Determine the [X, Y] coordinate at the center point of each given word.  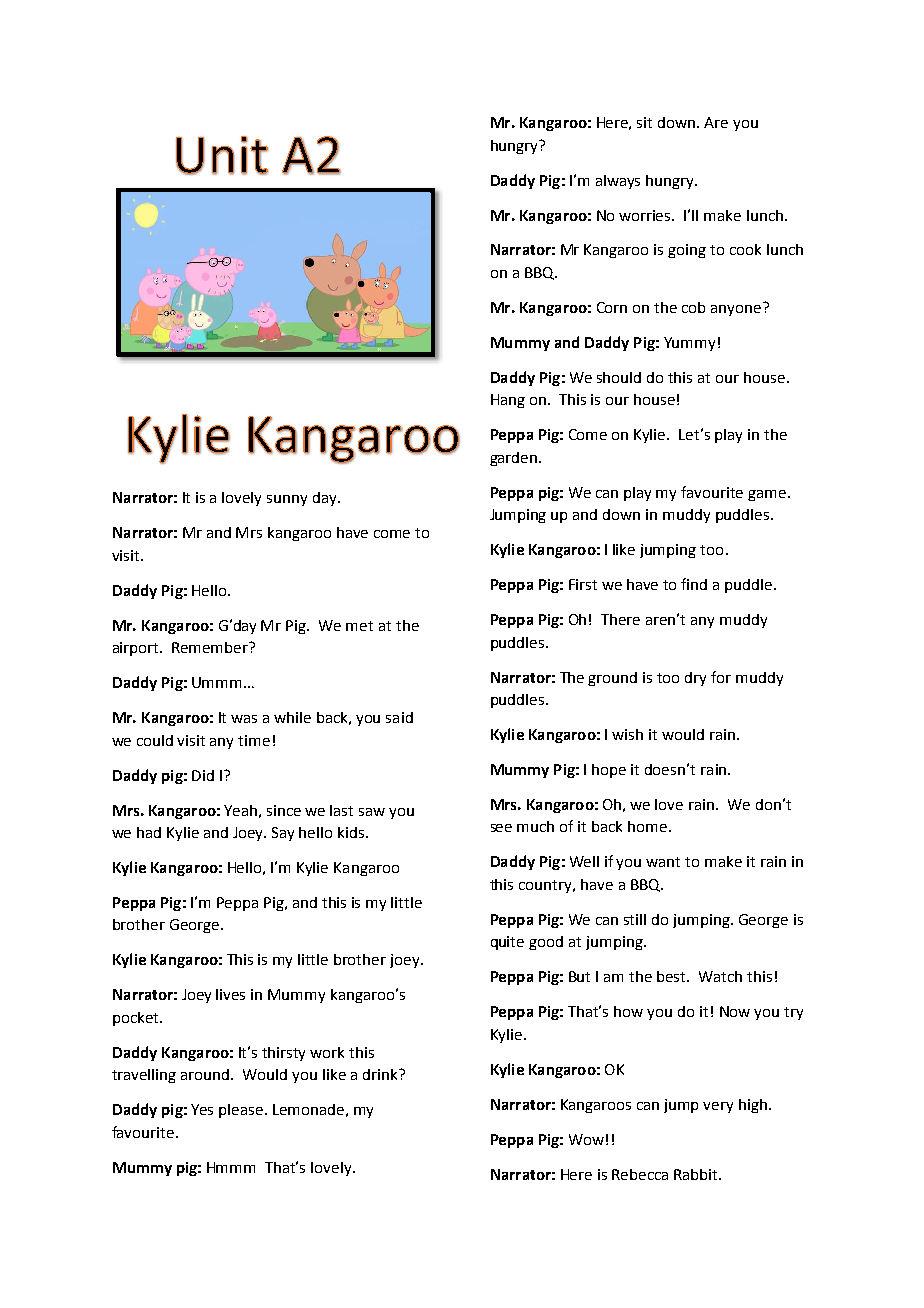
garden [513, 459]
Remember [211, 647]
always [618, 182]
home [647, 826]
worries [646, 215]
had [149, 832]
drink [381, 1074]
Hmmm [231, 1167]
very [718, 1107]
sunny [287, 500]
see [501, 828]
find [694, 584]
